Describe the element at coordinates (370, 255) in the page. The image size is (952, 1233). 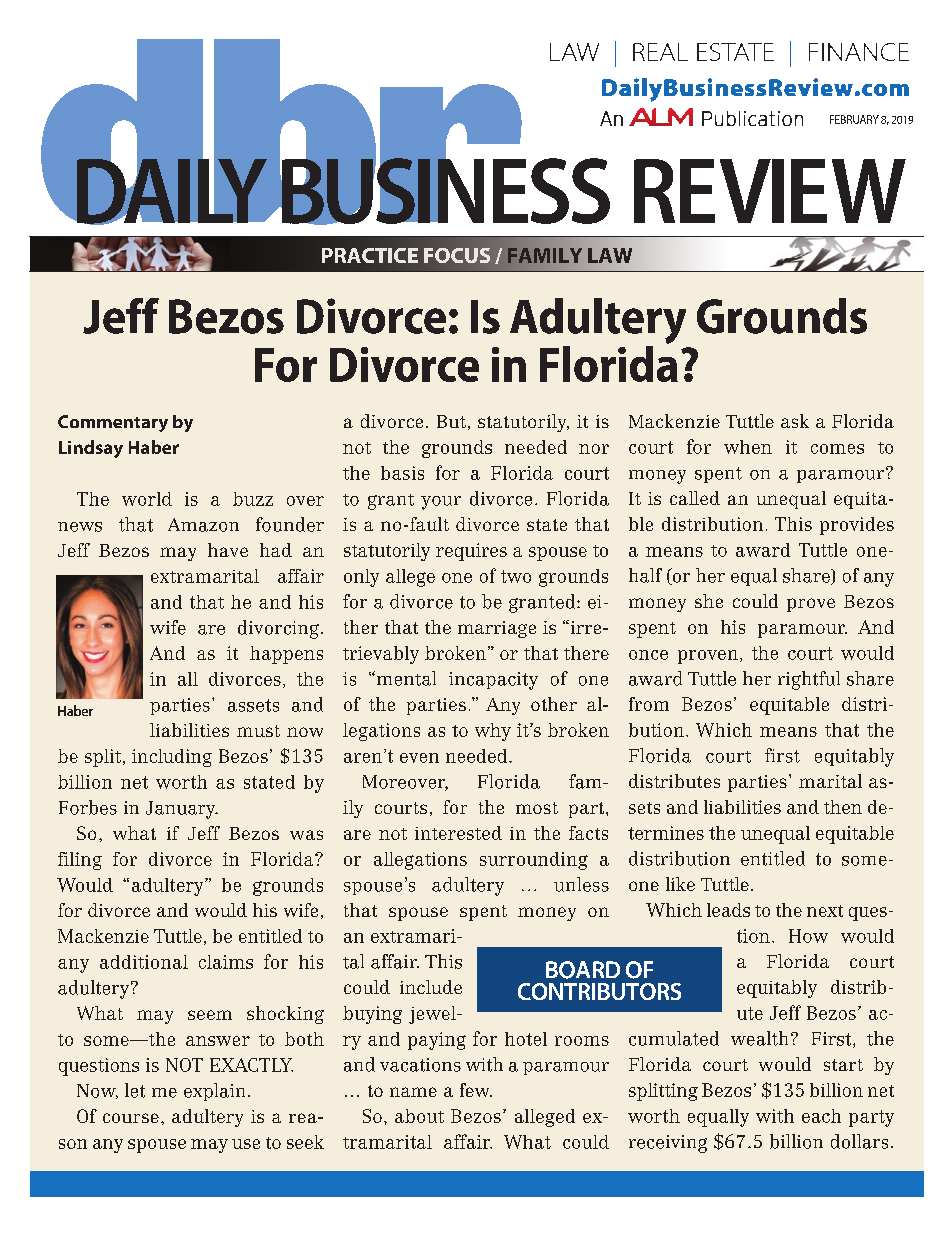
I see `practice` at that location.
